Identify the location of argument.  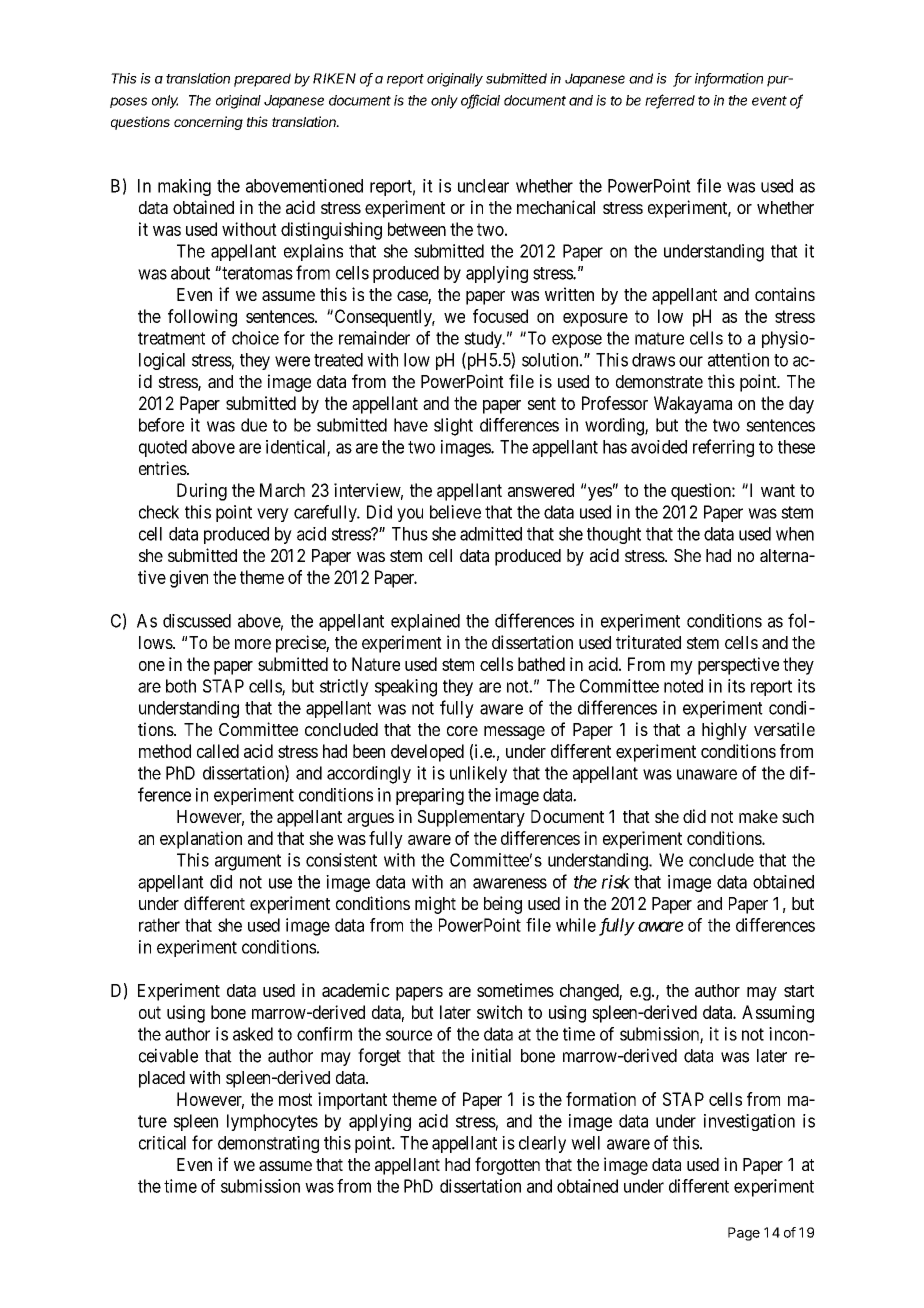
(248, 862).
